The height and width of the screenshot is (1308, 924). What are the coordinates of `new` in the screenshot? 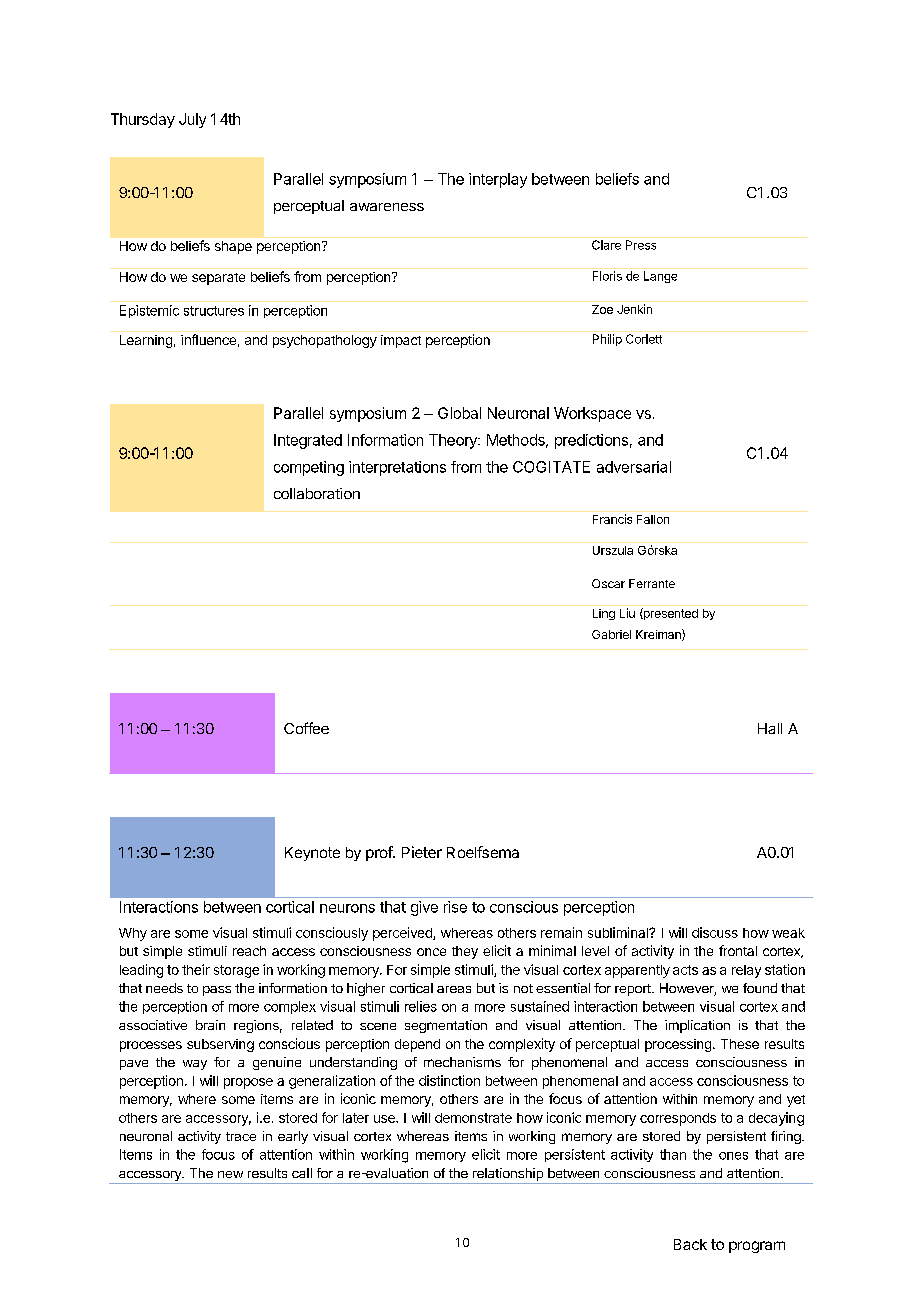 It's located at (230, 1174).
